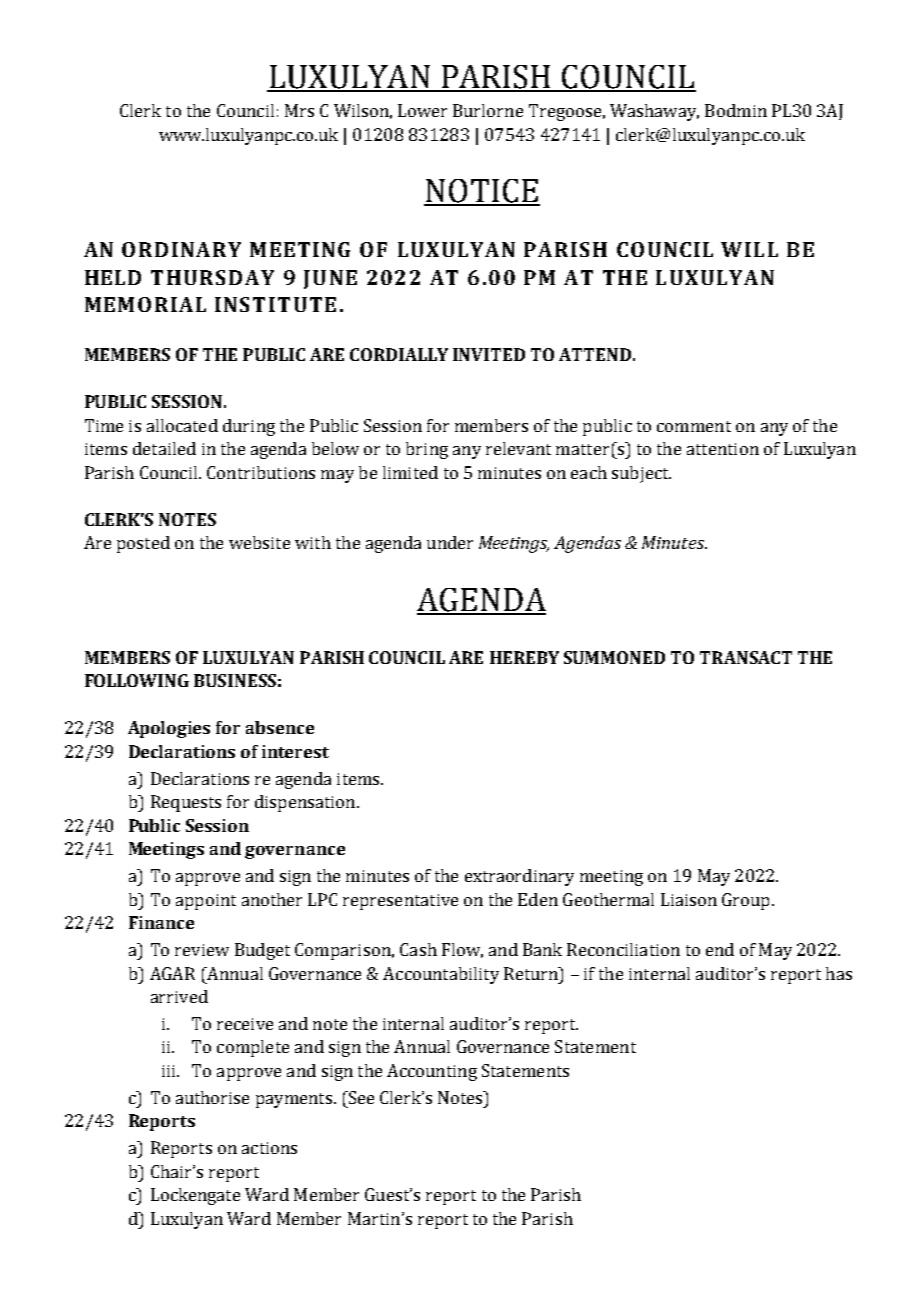  I want to click on Lower, so click(422, 110).
